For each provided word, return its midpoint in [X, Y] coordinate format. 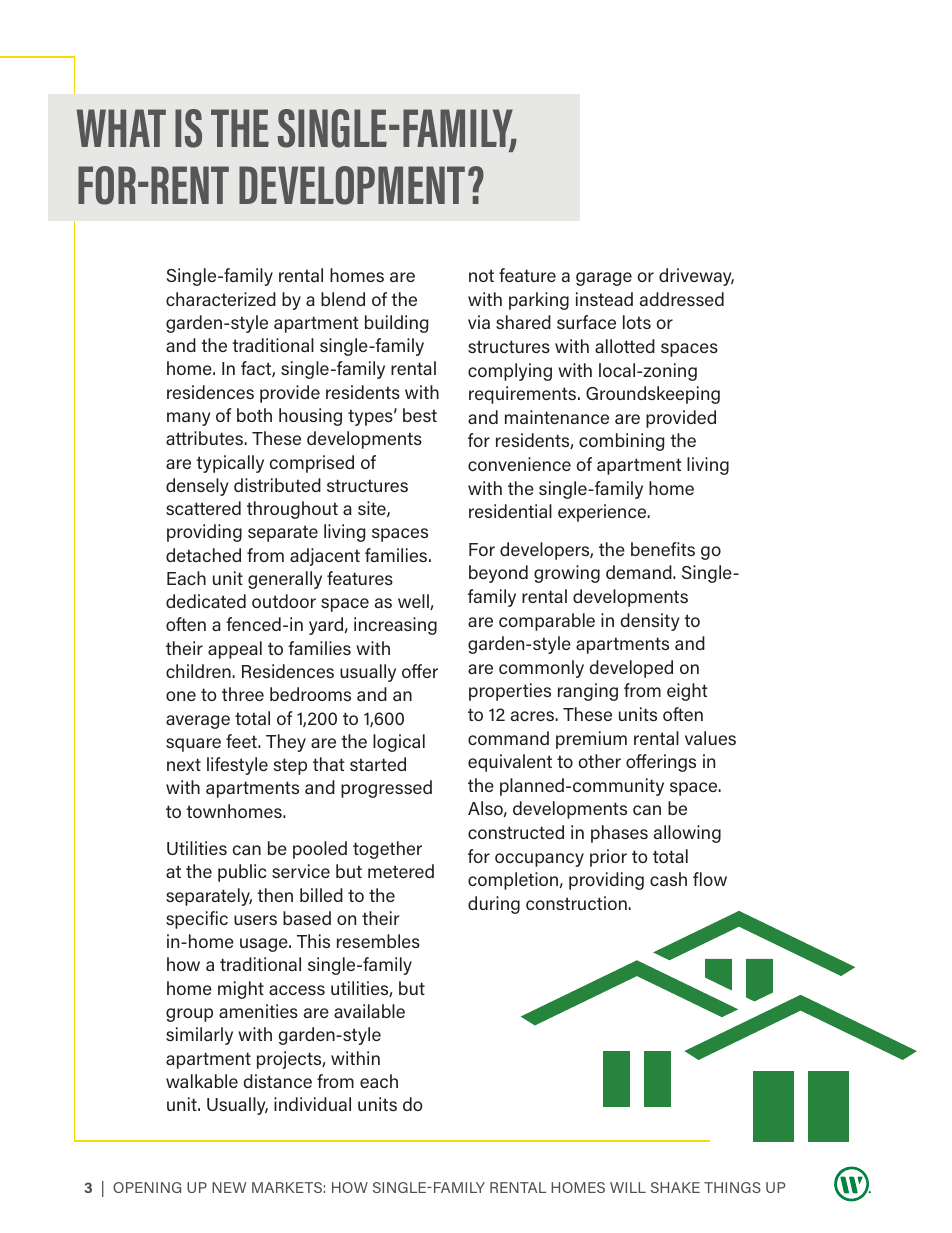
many [188, 419]
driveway [696, 277]
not [481, 275]
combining [621, 442]
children [198, 671]
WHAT [121, 128]
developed [631, 669]
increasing [395, 626]
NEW [229, 1187]
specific [197, 920]
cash [668, 879]
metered [401, 871]
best [420, 415]
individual [312, 1104]
